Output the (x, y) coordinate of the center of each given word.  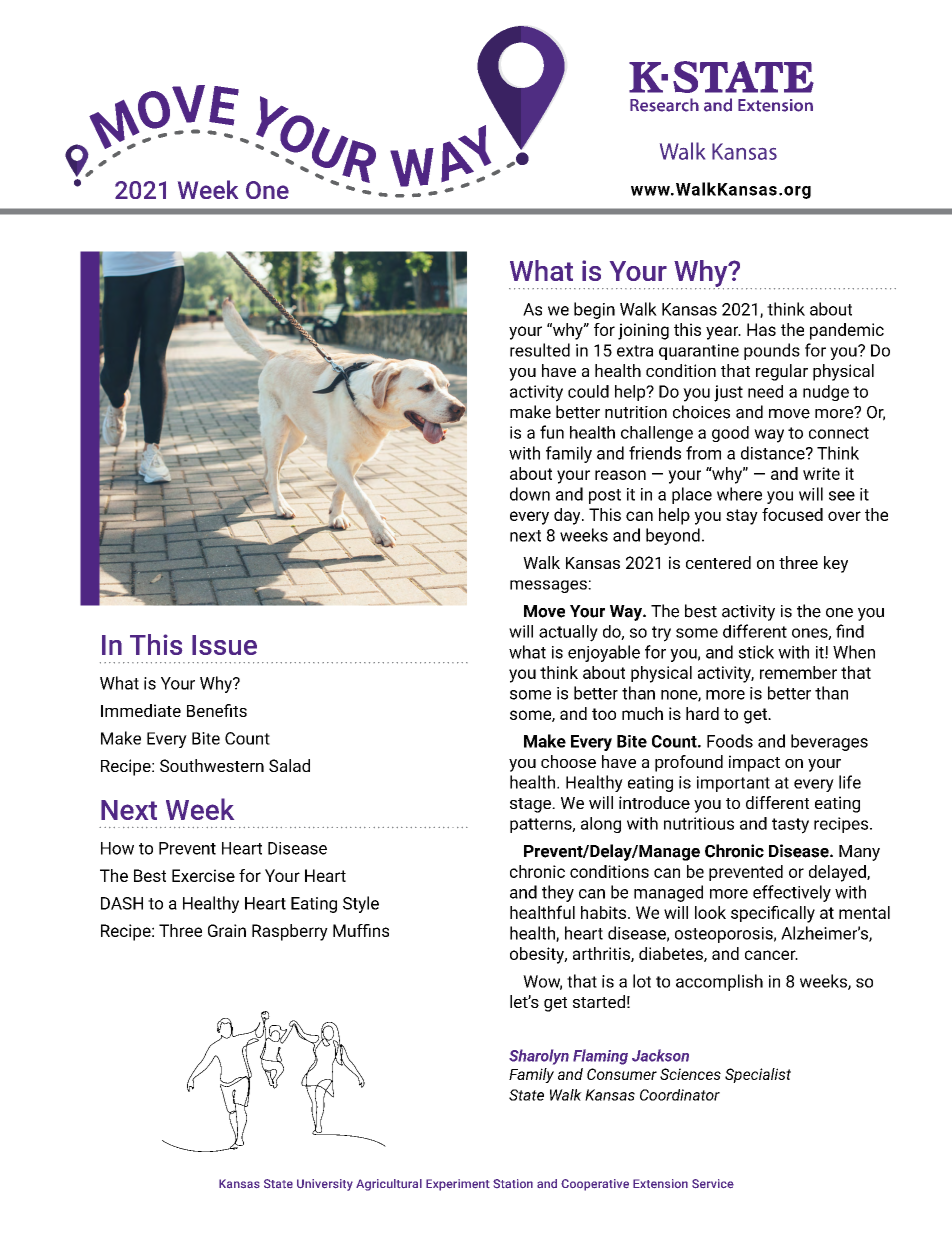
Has (761, 329)
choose (568, 761)
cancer (771, 955)
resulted (540, 350)
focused (792, 514)
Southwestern (212, 765)
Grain (227, 930)
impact (754, 763)
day (568, 516)
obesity (538, 955)
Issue (224, 645)
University (325, 1185)
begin (594, 310)
